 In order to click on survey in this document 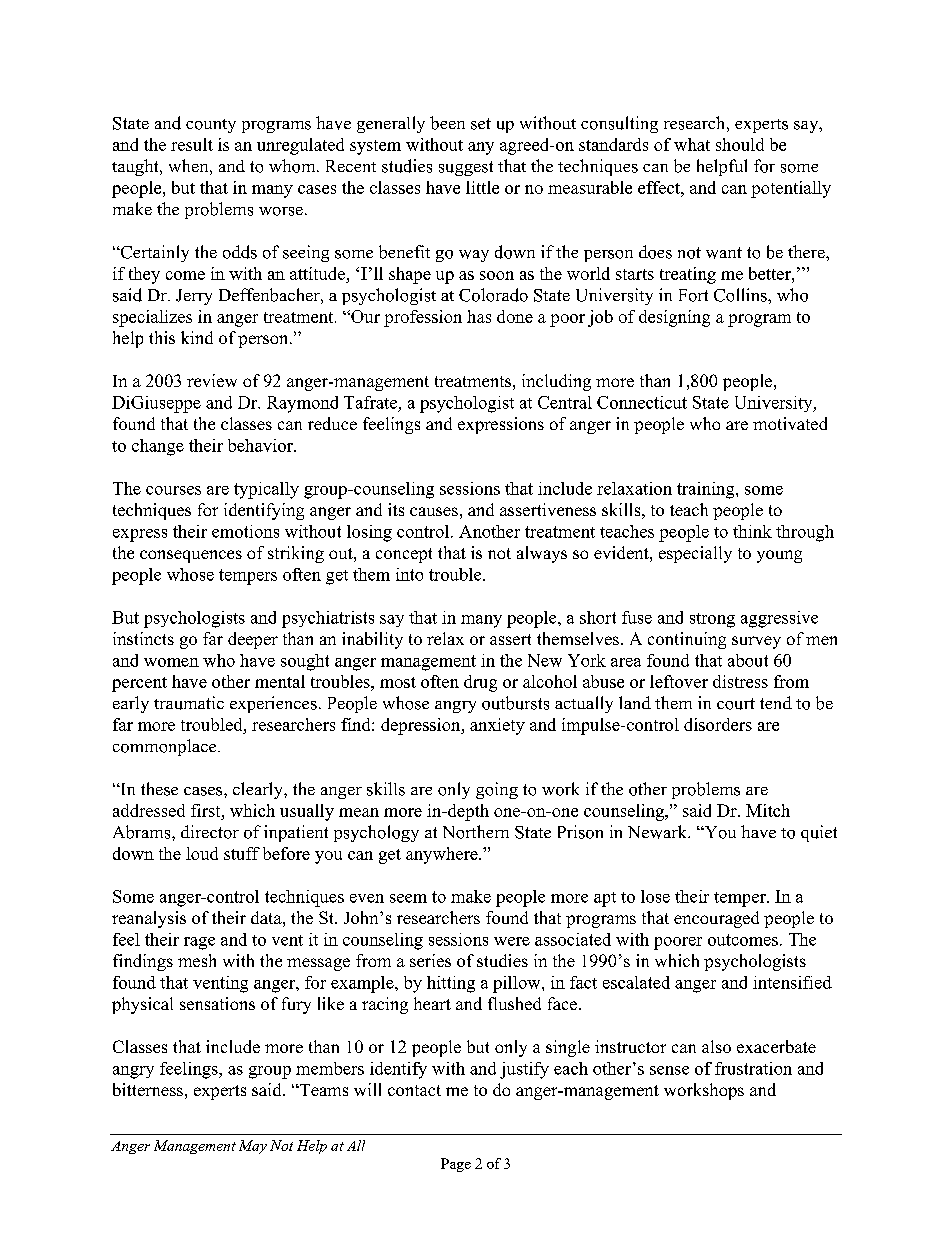, I will do `click(756, 642)`.
